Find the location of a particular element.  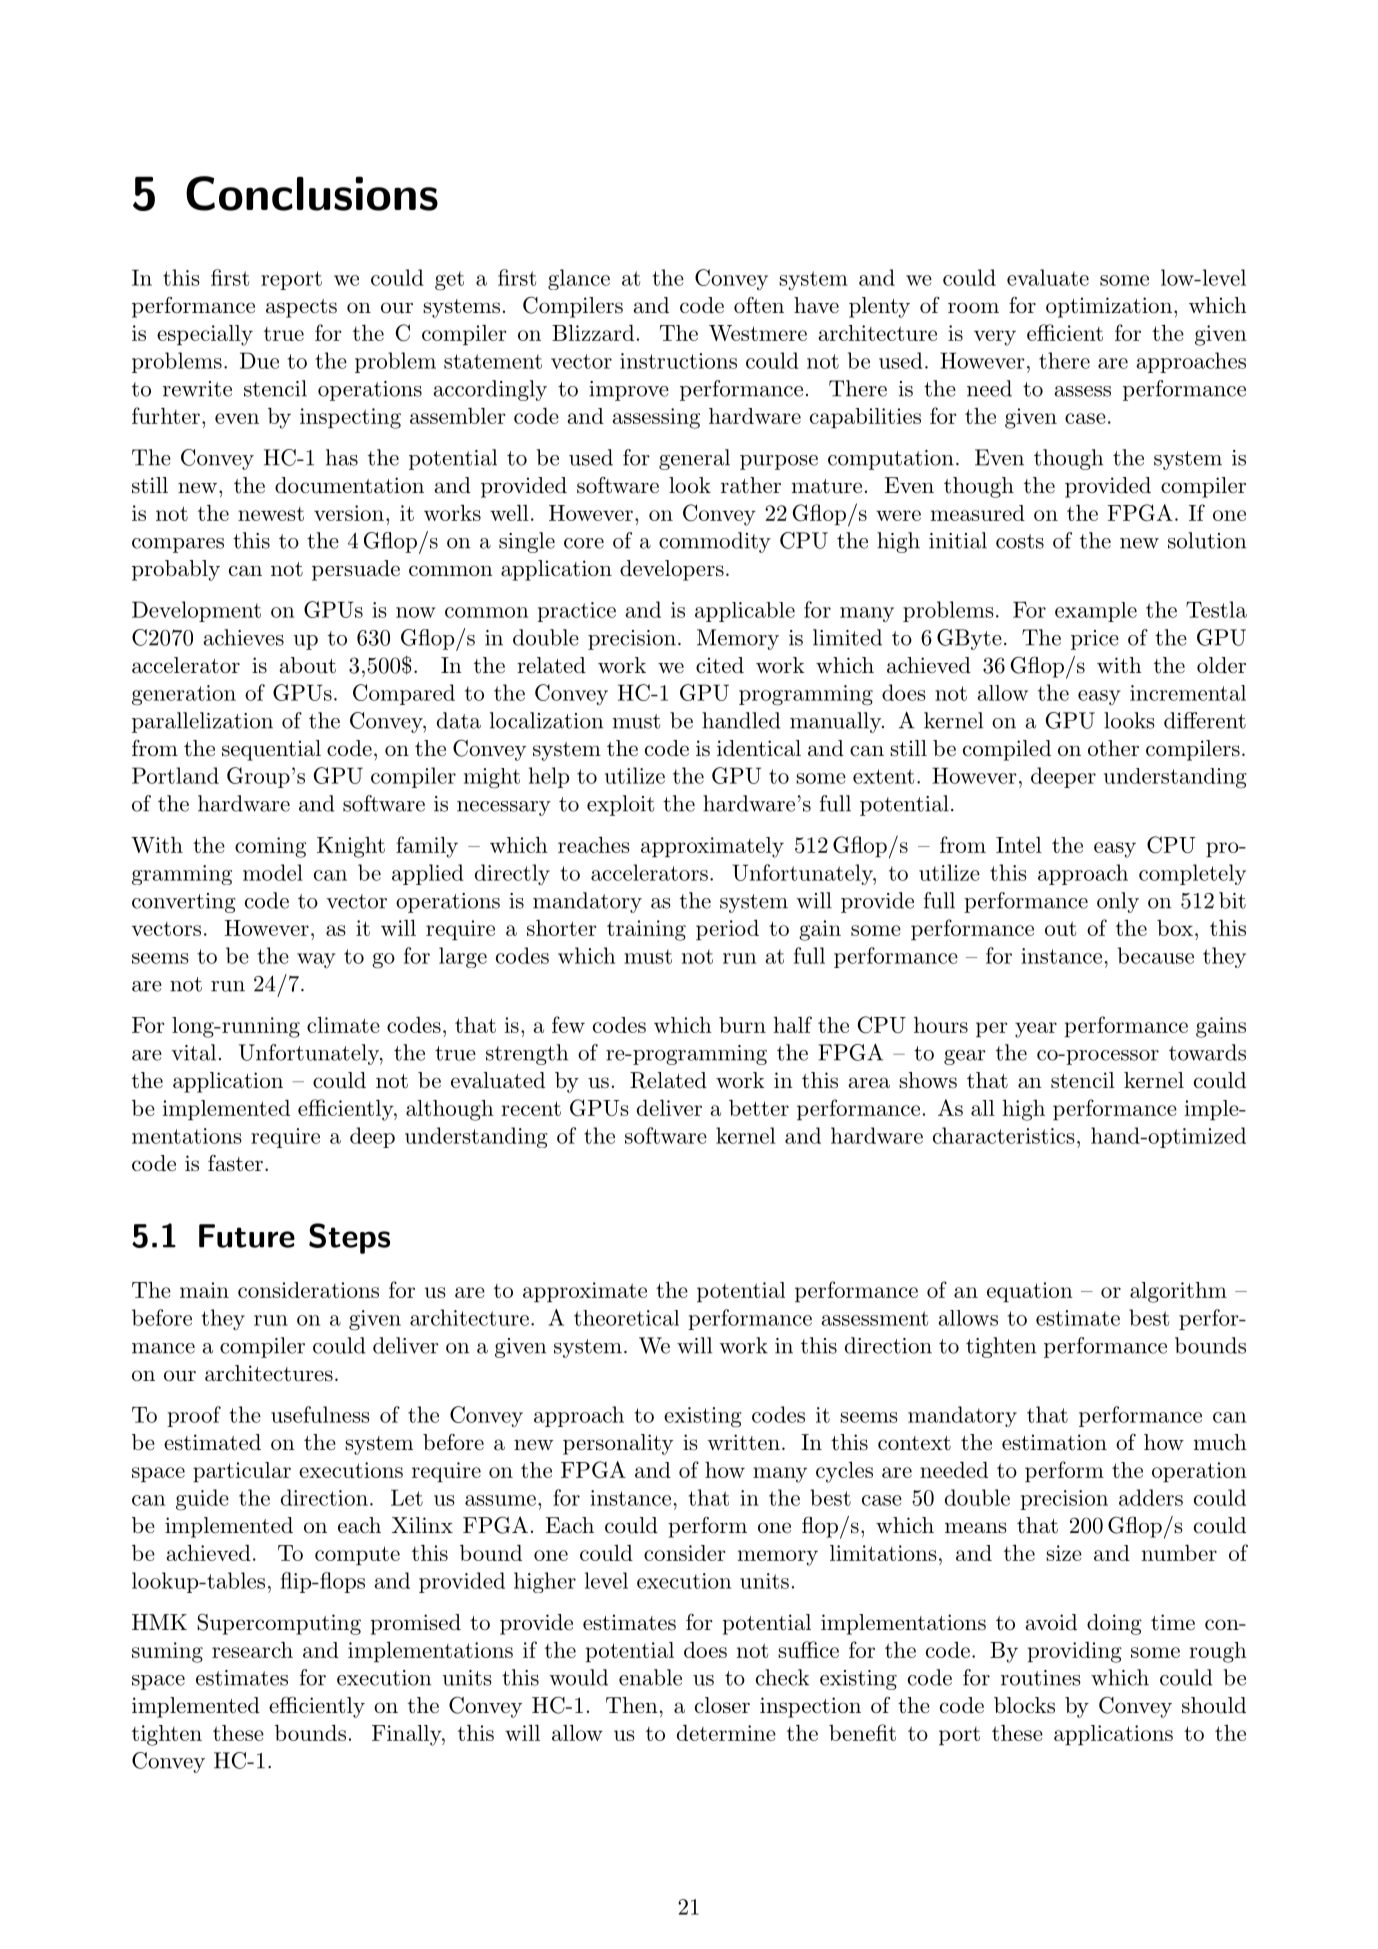

because is located at coordinates (1156, 955).
